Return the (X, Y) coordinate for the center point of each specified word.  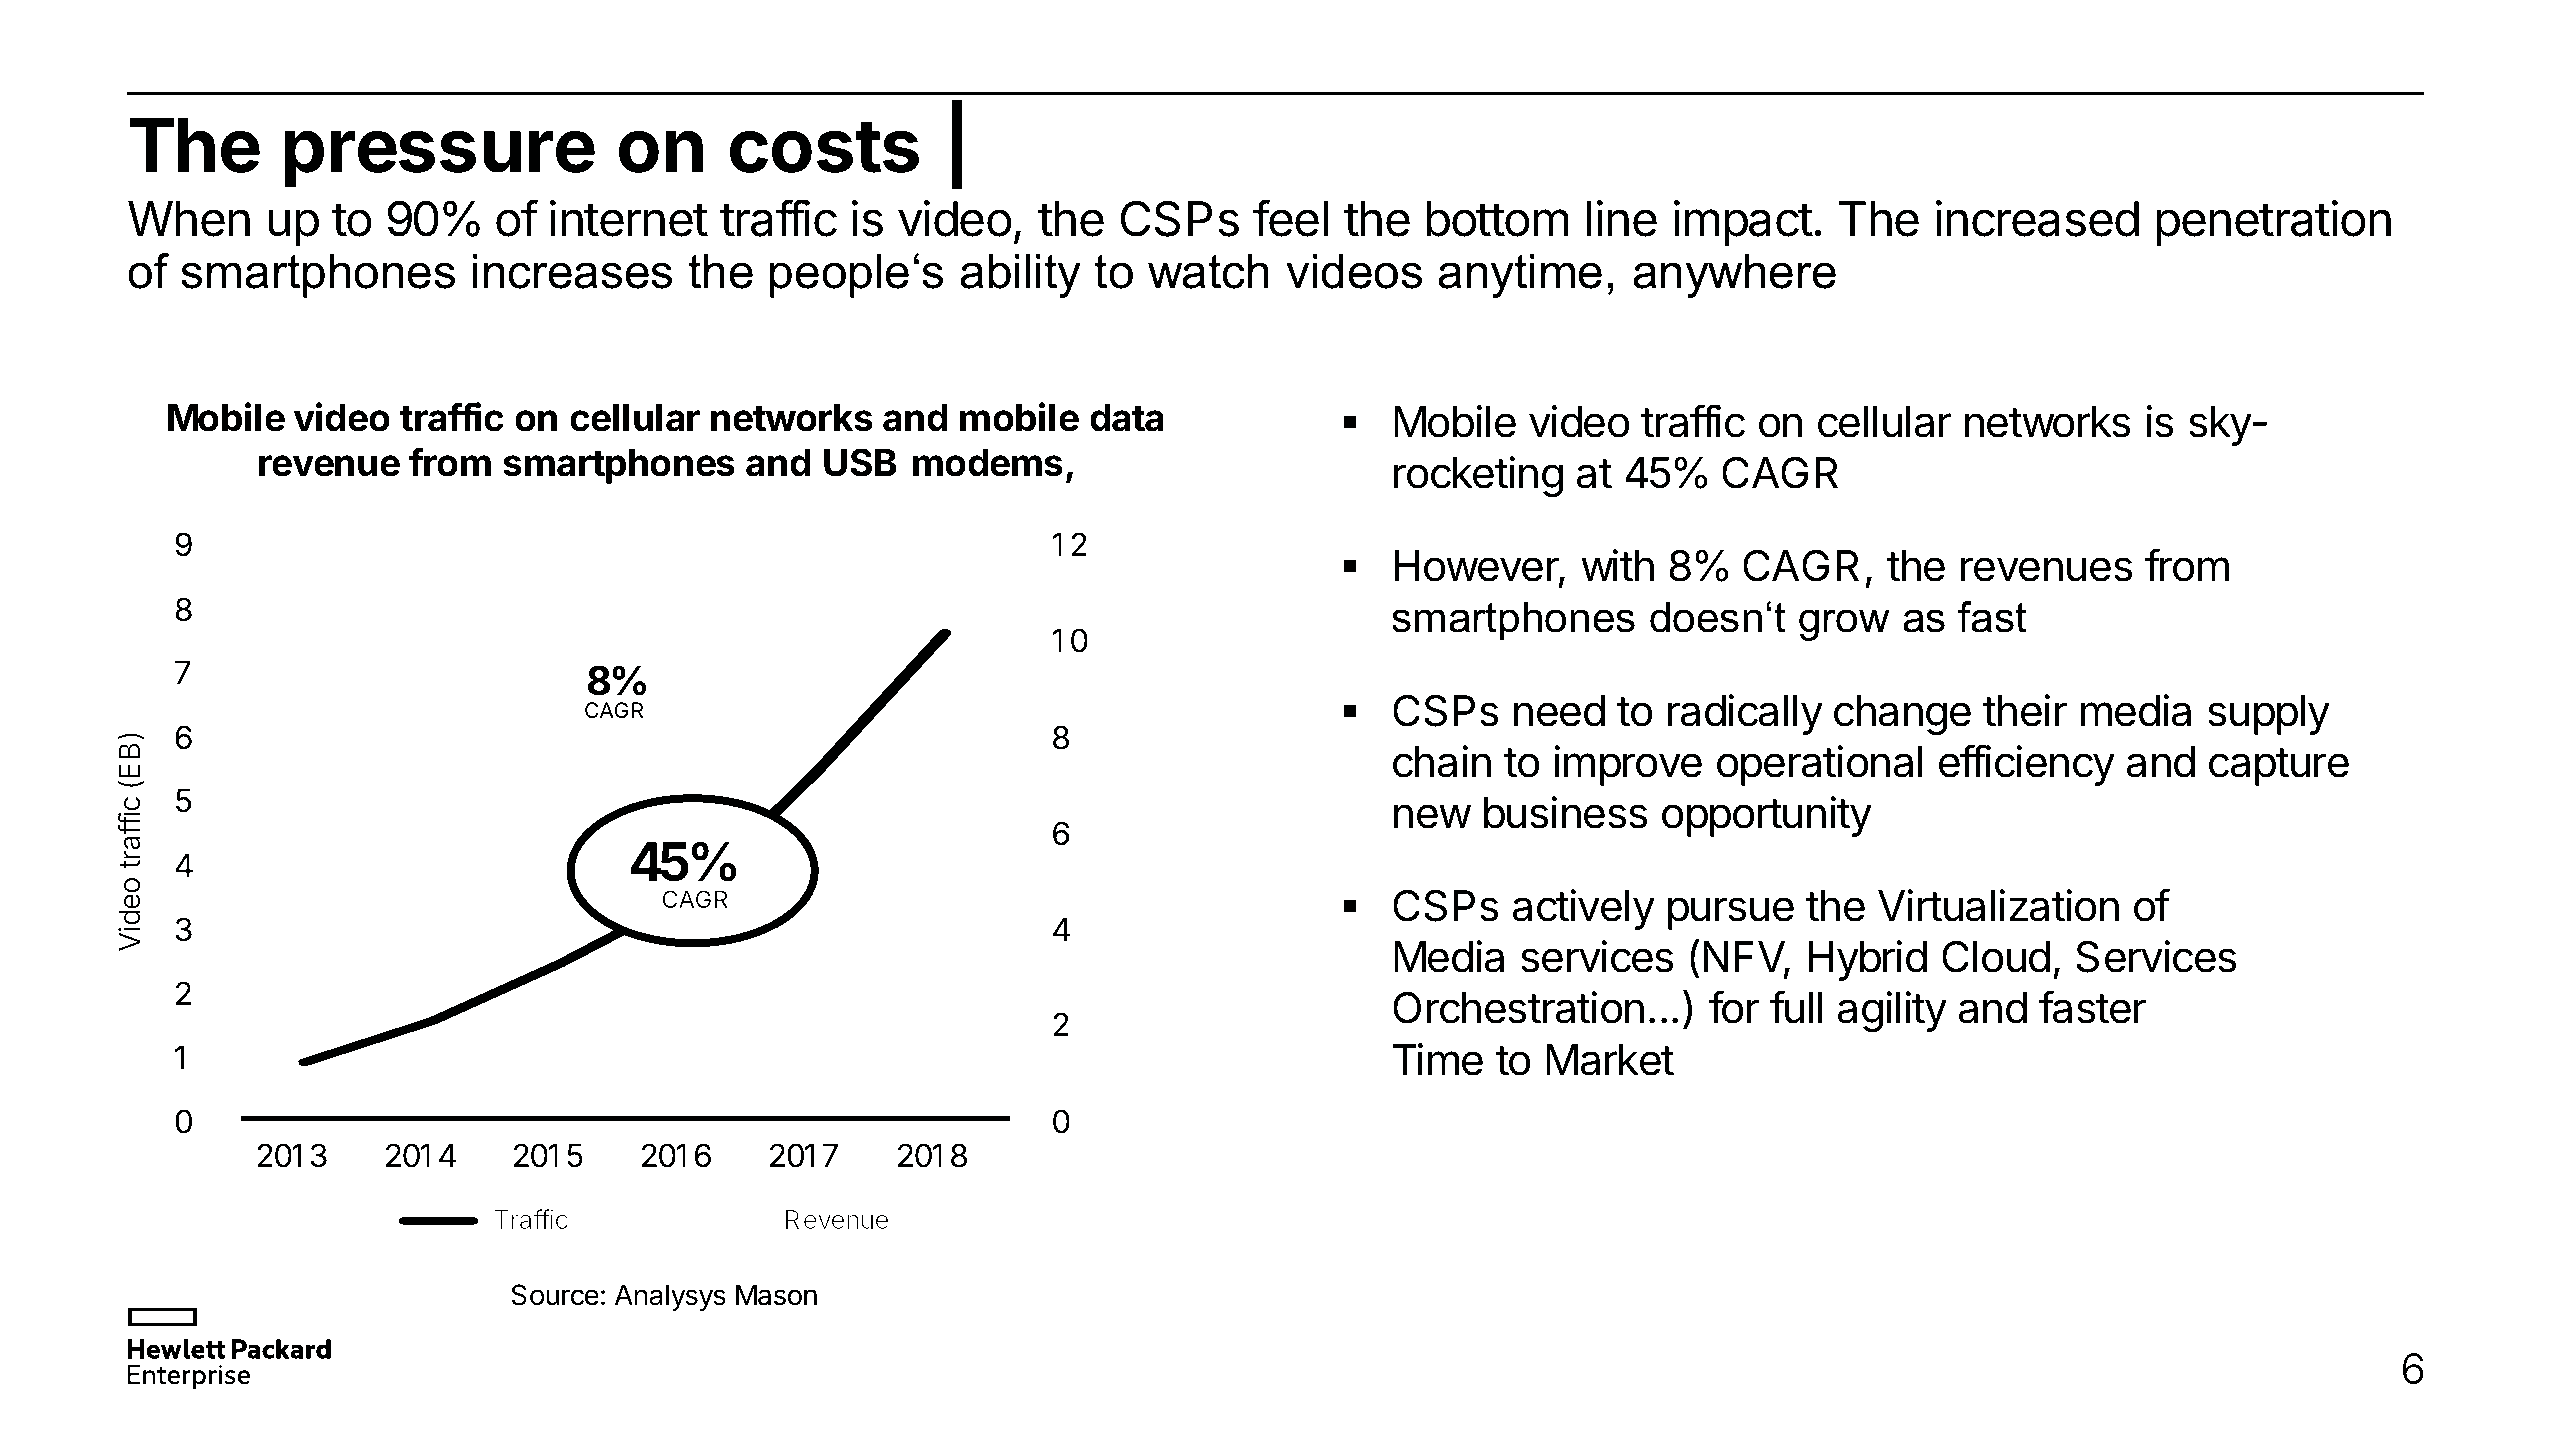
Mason (776, 1295)
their (2025, 710)
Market (1610, 1060)
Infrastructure (1229, 144)
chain (1442, 761)
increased (2037, 218)
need (1559, 711)
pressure (439, 159)
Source (555, 1295)
